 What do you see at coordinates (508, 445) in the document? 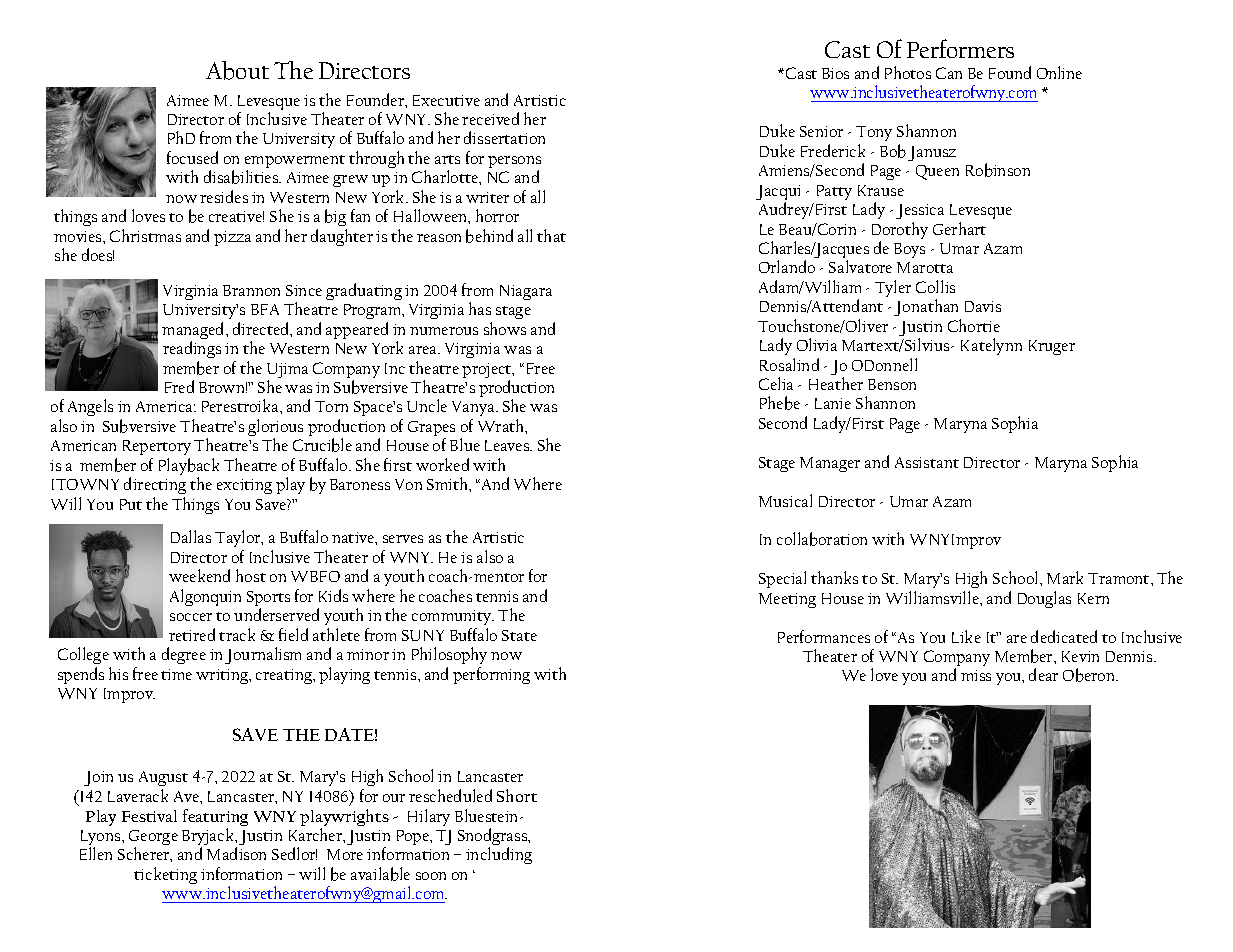
I see `Leaves` at bounding box center [508, 445].
